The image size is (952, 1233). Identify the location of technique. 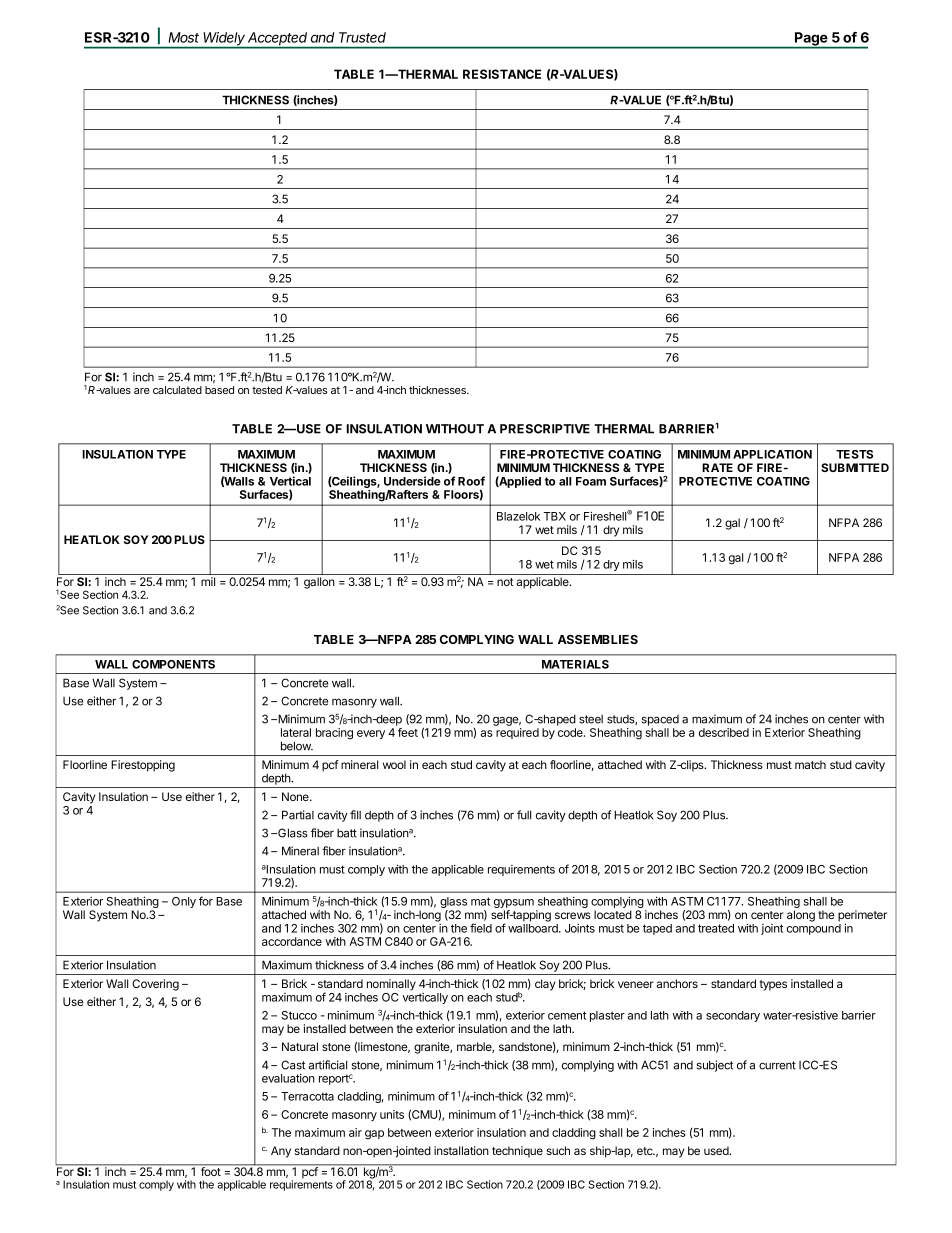
(517, 1152).
